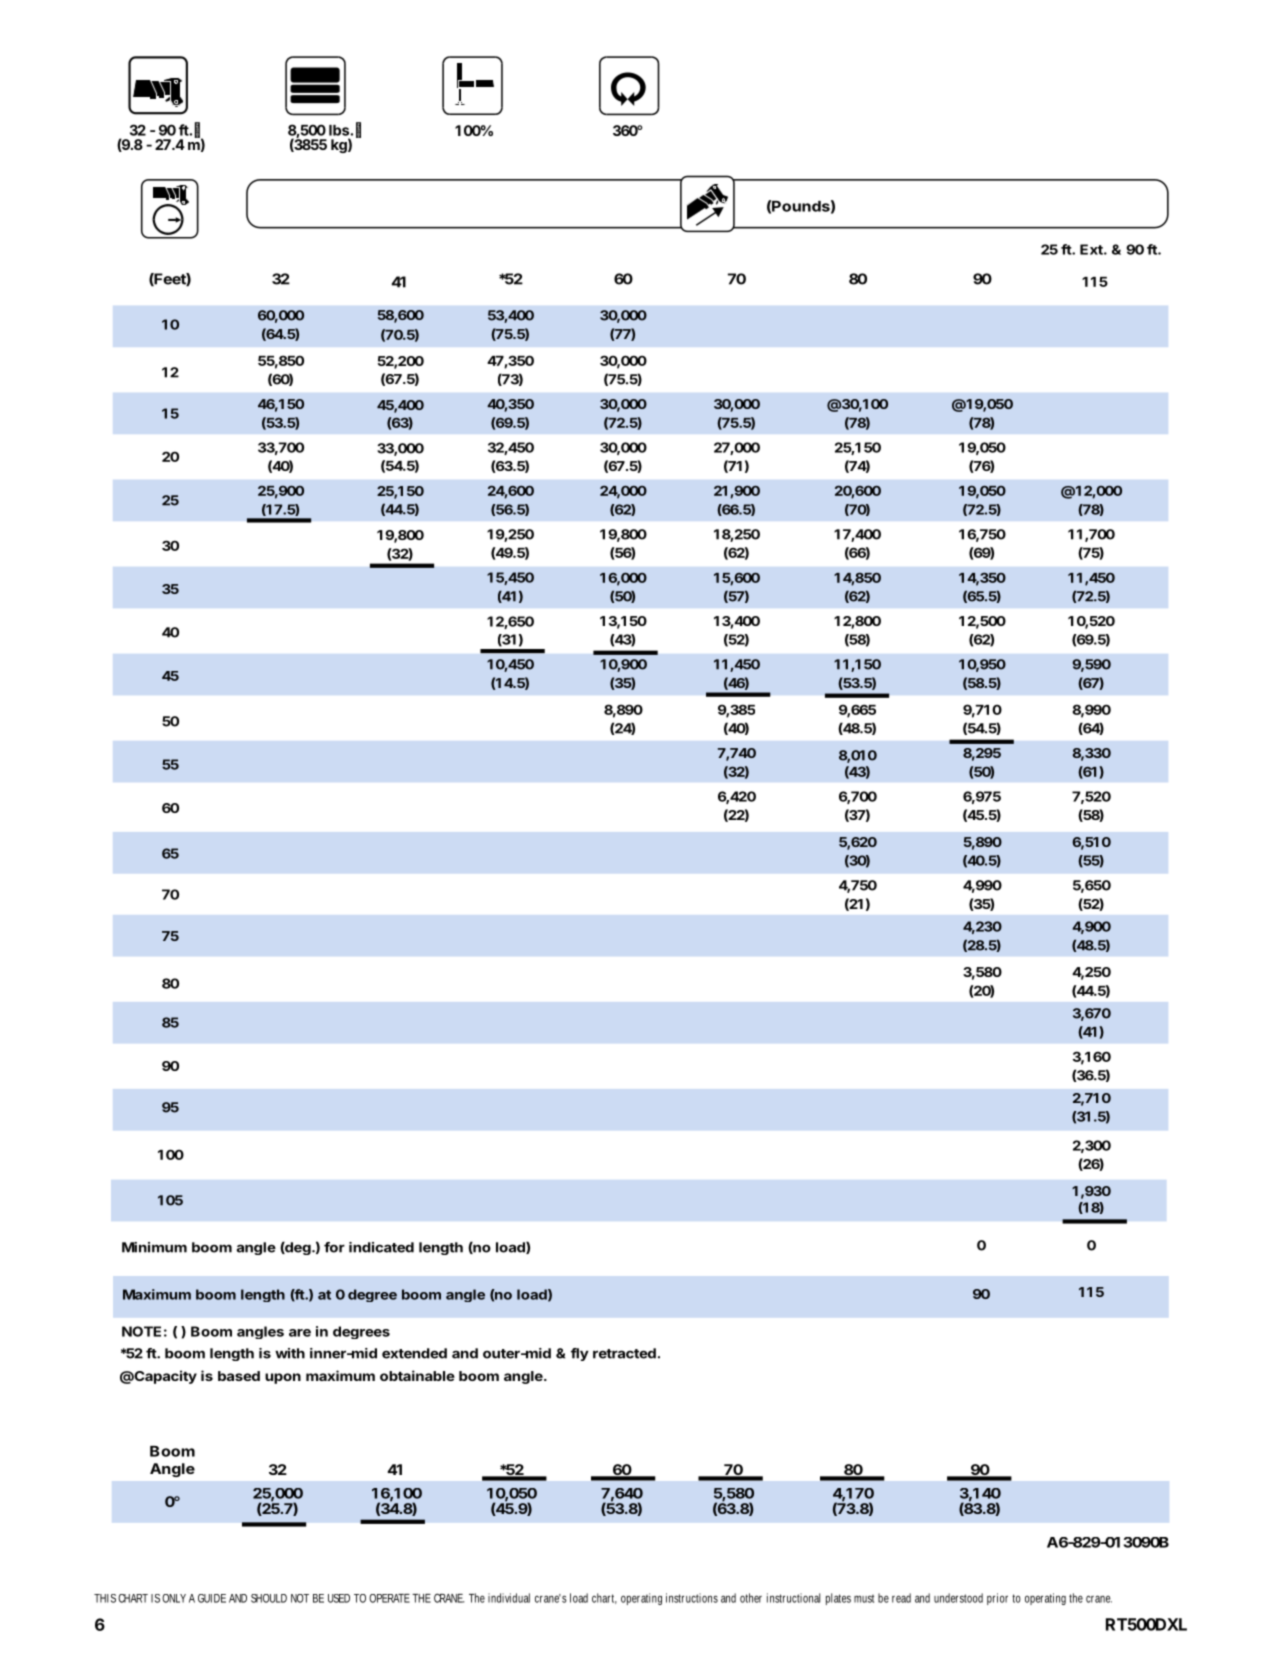  I want to click on GUIDE, so click(212, 1598).
